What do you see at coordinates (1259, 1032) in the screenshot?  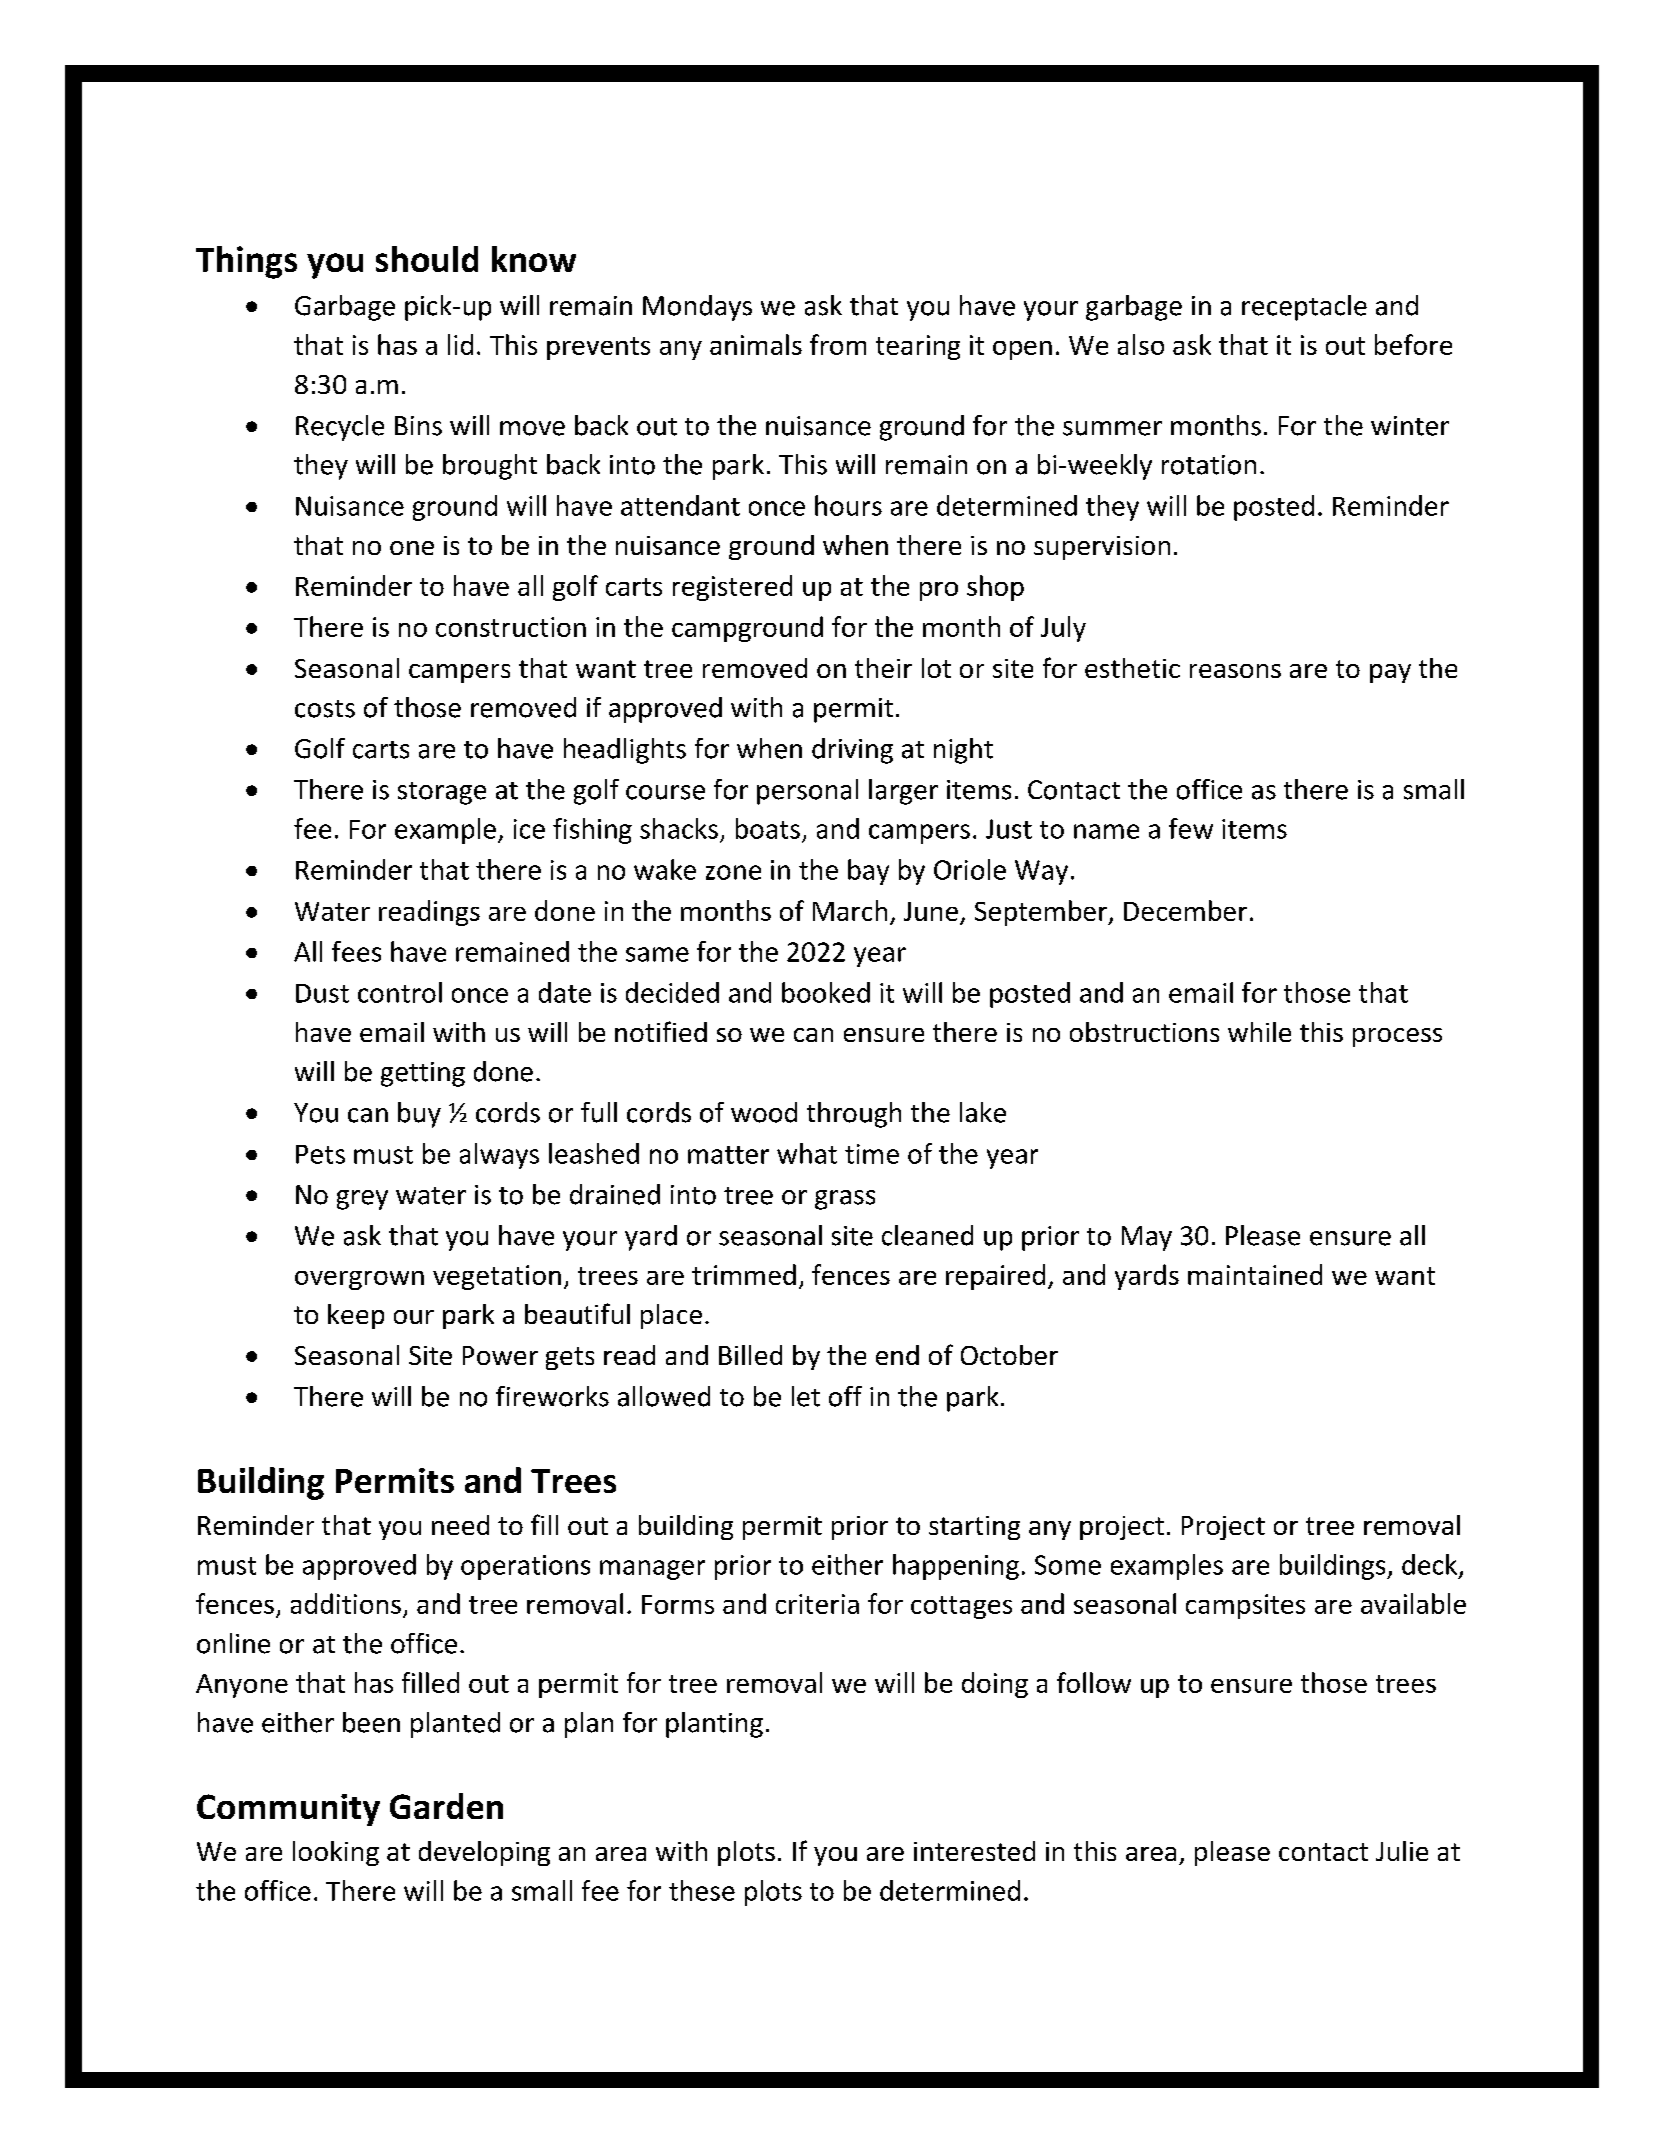 I see `while` at bounding box center [1259, 1032].
